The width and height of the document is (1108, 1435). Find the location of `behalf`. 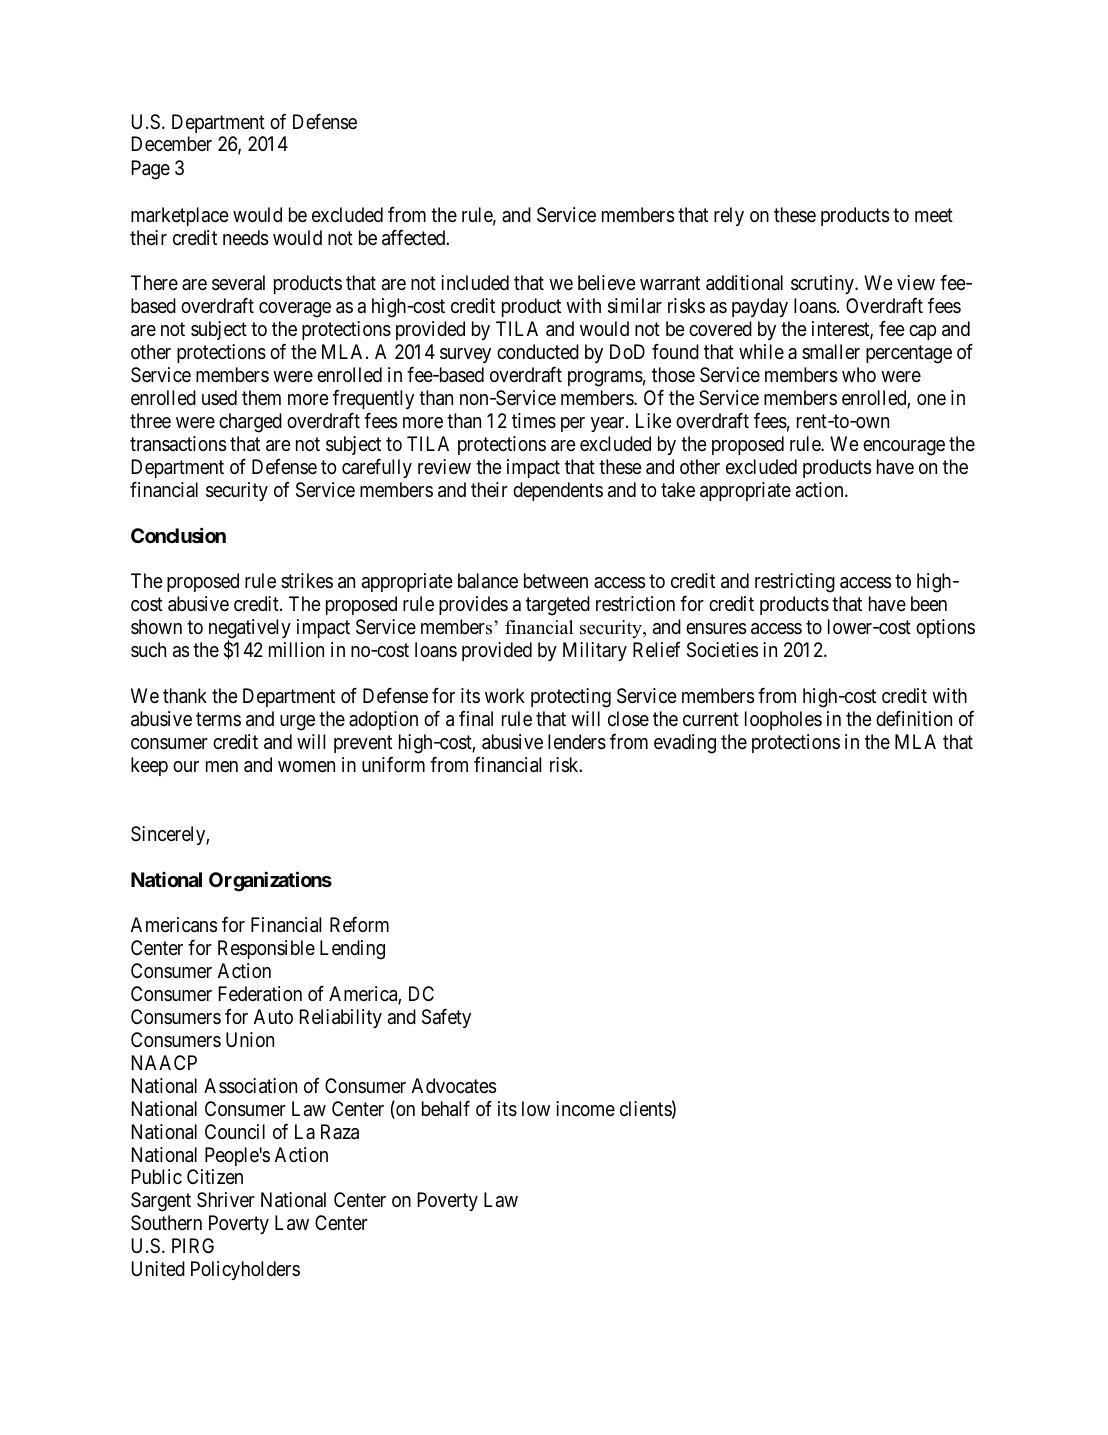

behalf is located at coordinates (446, 1108).
